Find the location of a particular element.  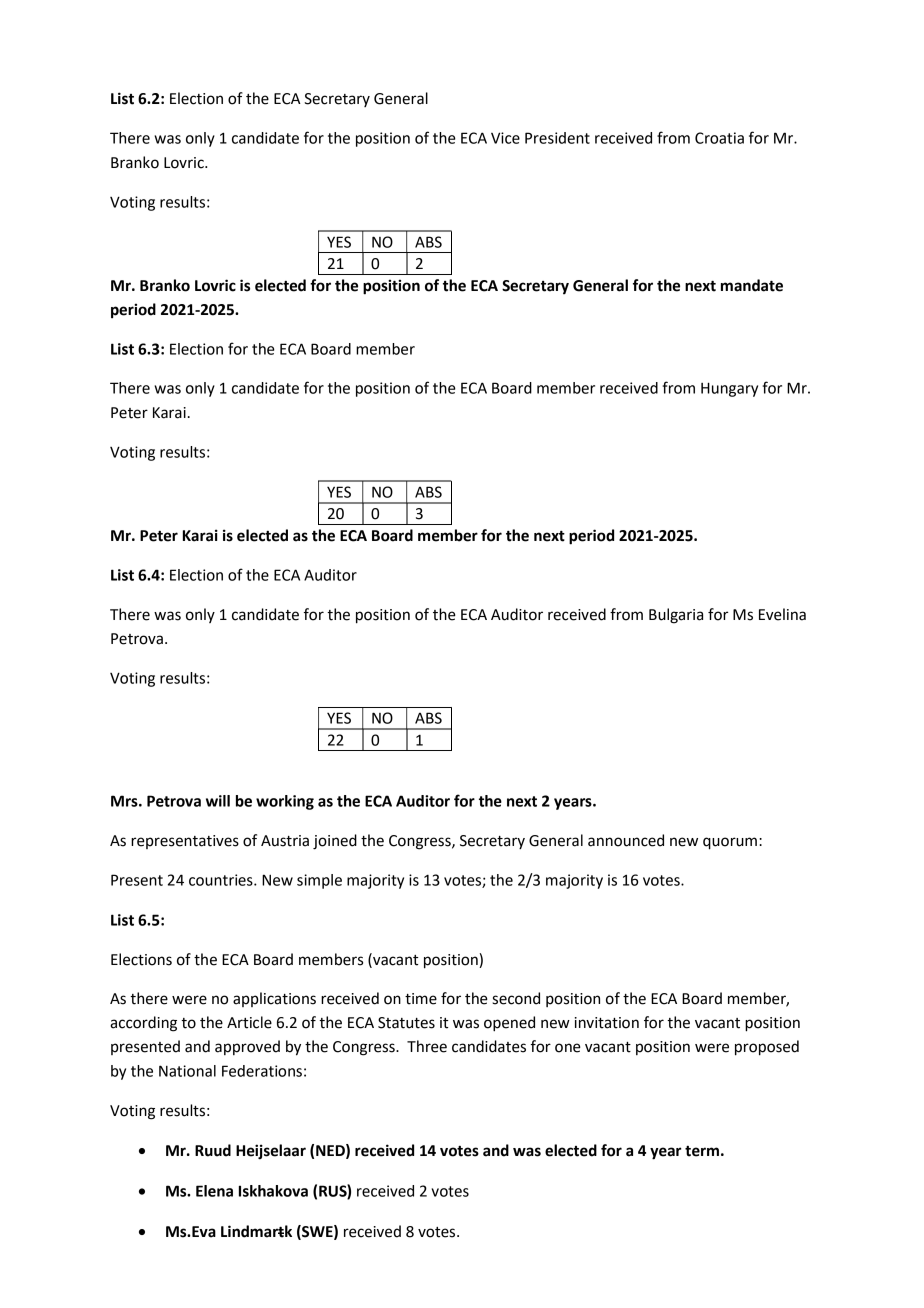

mandate is located at coordinates (752, 285).
